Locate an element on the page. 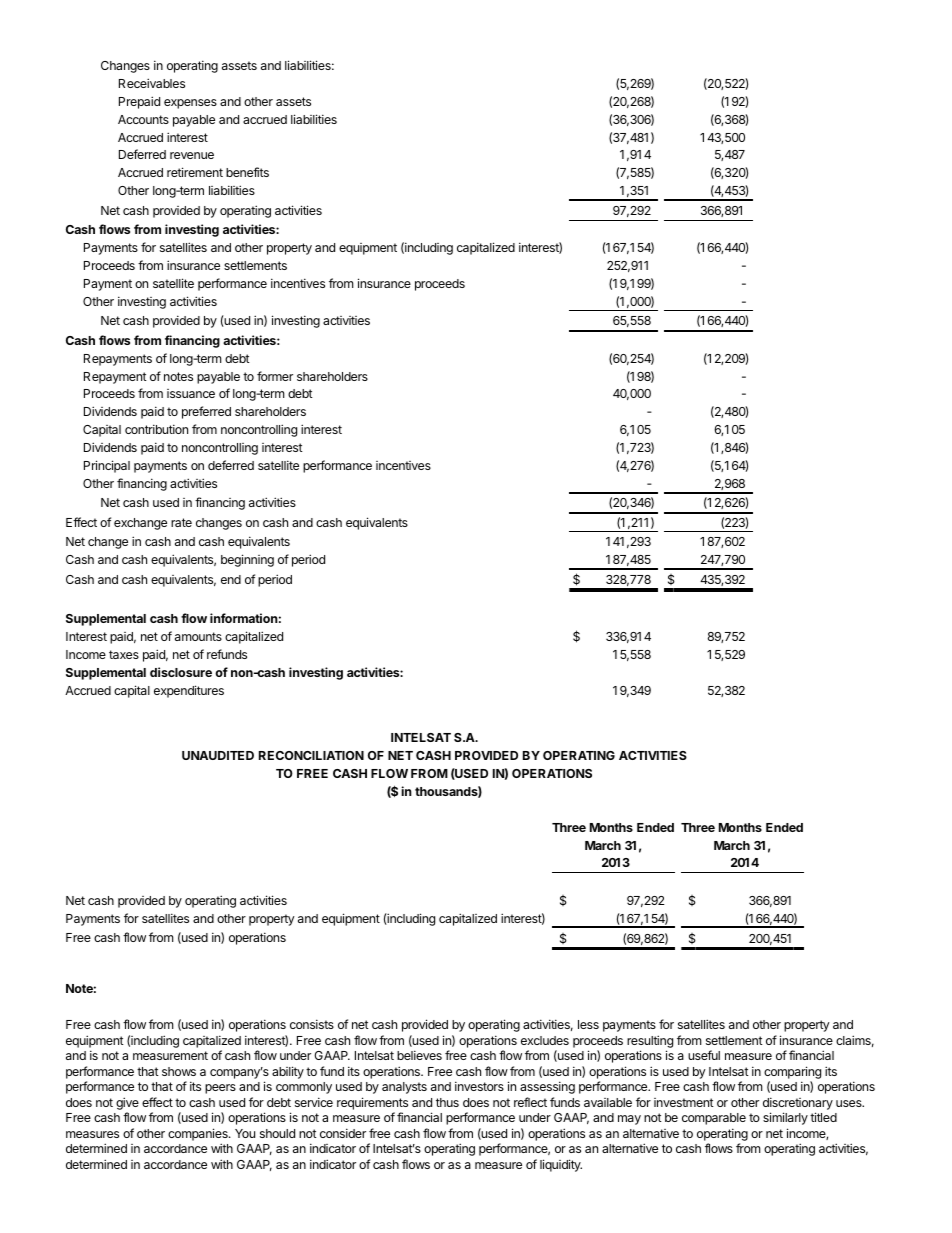 Image resolution: width=952 pixels, height=1233 pixels. issuance is located at coordinates (191, 393).
